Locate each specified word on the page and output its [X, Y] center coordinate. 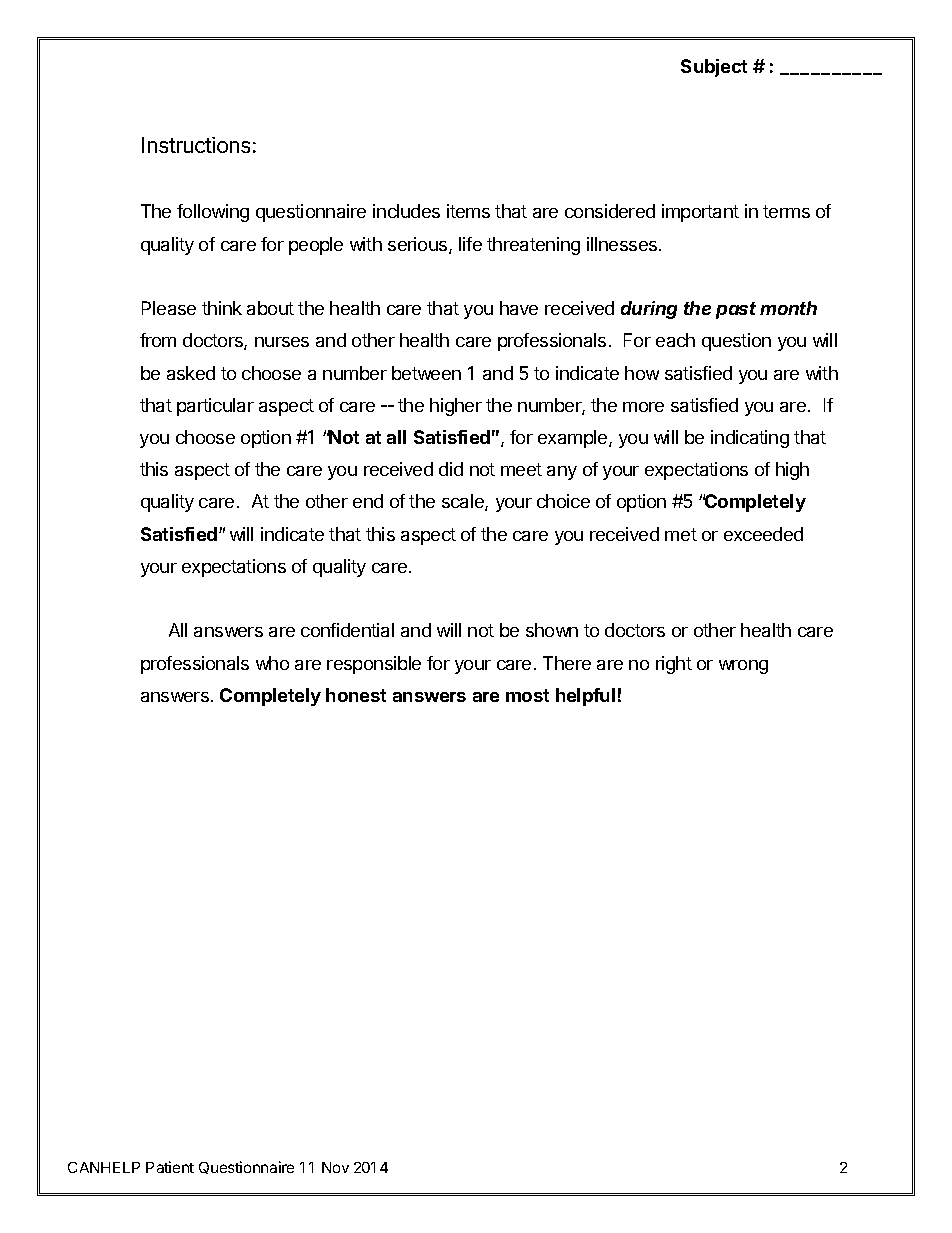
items [468, 211]
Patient [170, 1167]
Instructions [196, 145]
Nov [335, 1167]
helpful [585, 697]
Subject [714, 68]
